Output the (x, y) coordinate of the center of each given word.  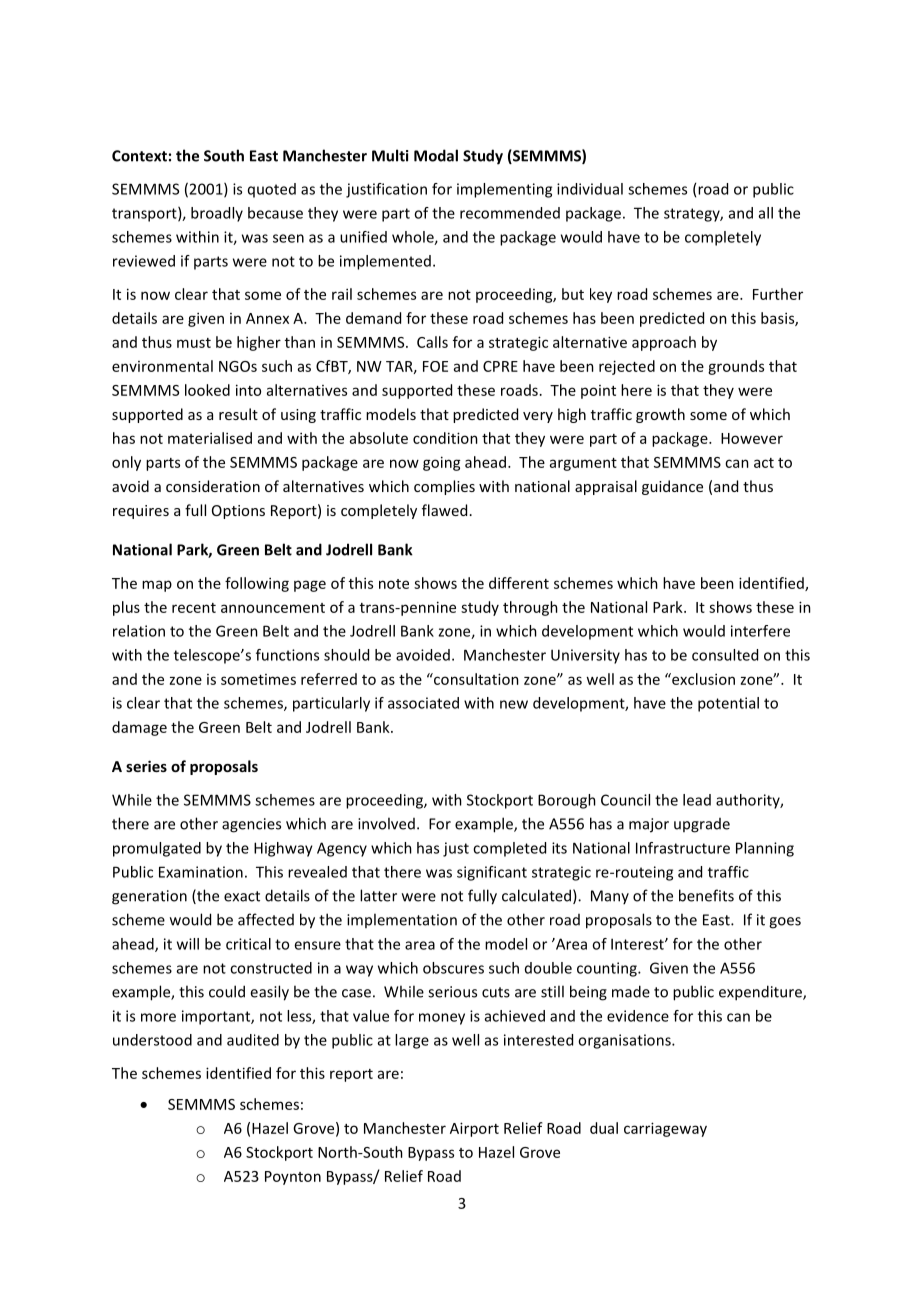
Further (778, 294)
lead (697, 800)
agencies (251, 825)
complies (444, 487)
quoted (272, 190)
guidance (672, 487)
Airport (474, 1129)
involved (386, 823)
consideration (213, 486)
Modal (436, 155)
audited (253, 1040)
